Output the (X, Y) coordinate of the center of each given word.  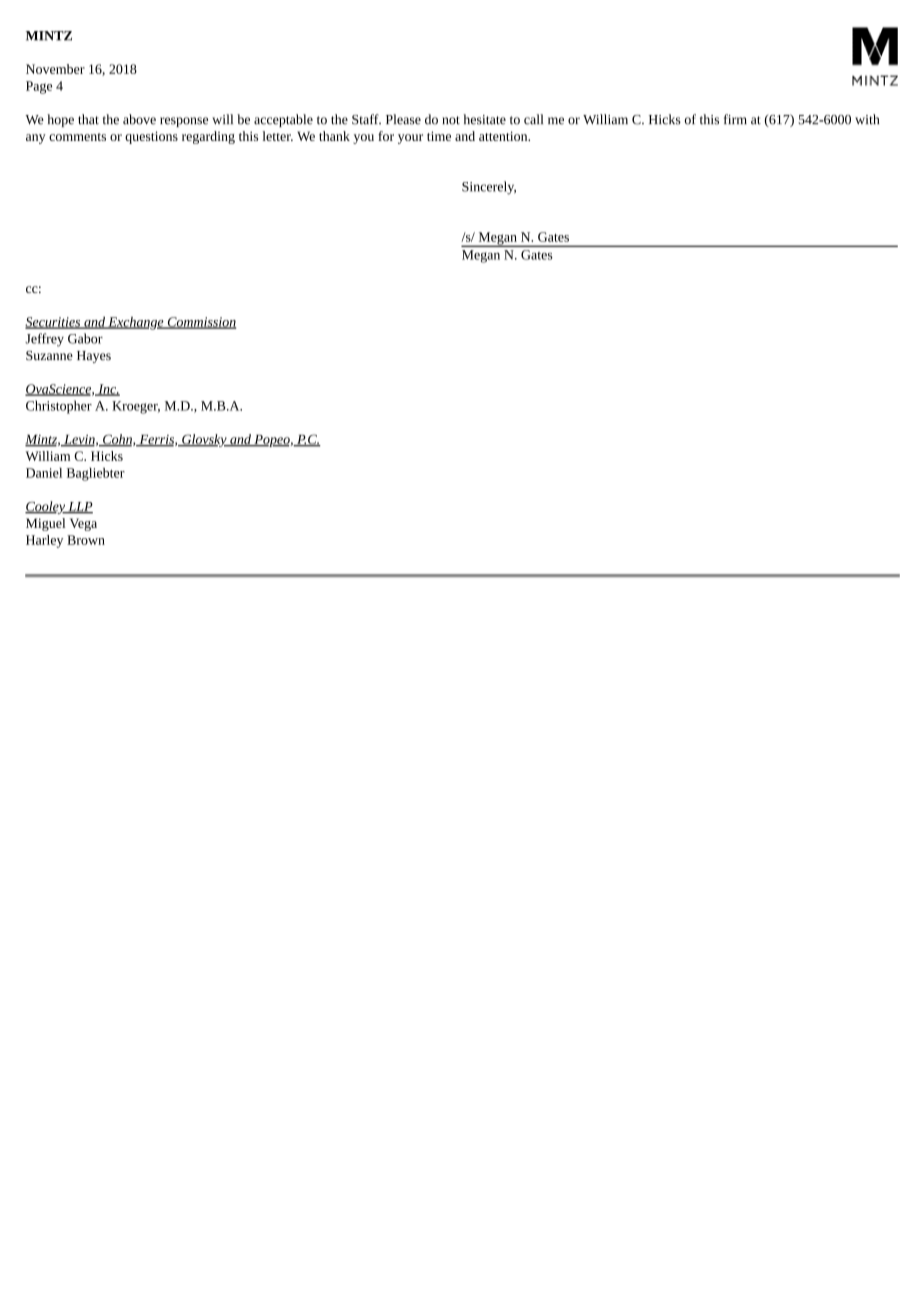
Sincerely (489, 188)
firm (735, 119)
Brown (86, 540)
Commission (200, 323)
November (55, 69)
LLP (79, 508)
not (451, 120)
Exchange (136, 323)
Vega (83, 524)
